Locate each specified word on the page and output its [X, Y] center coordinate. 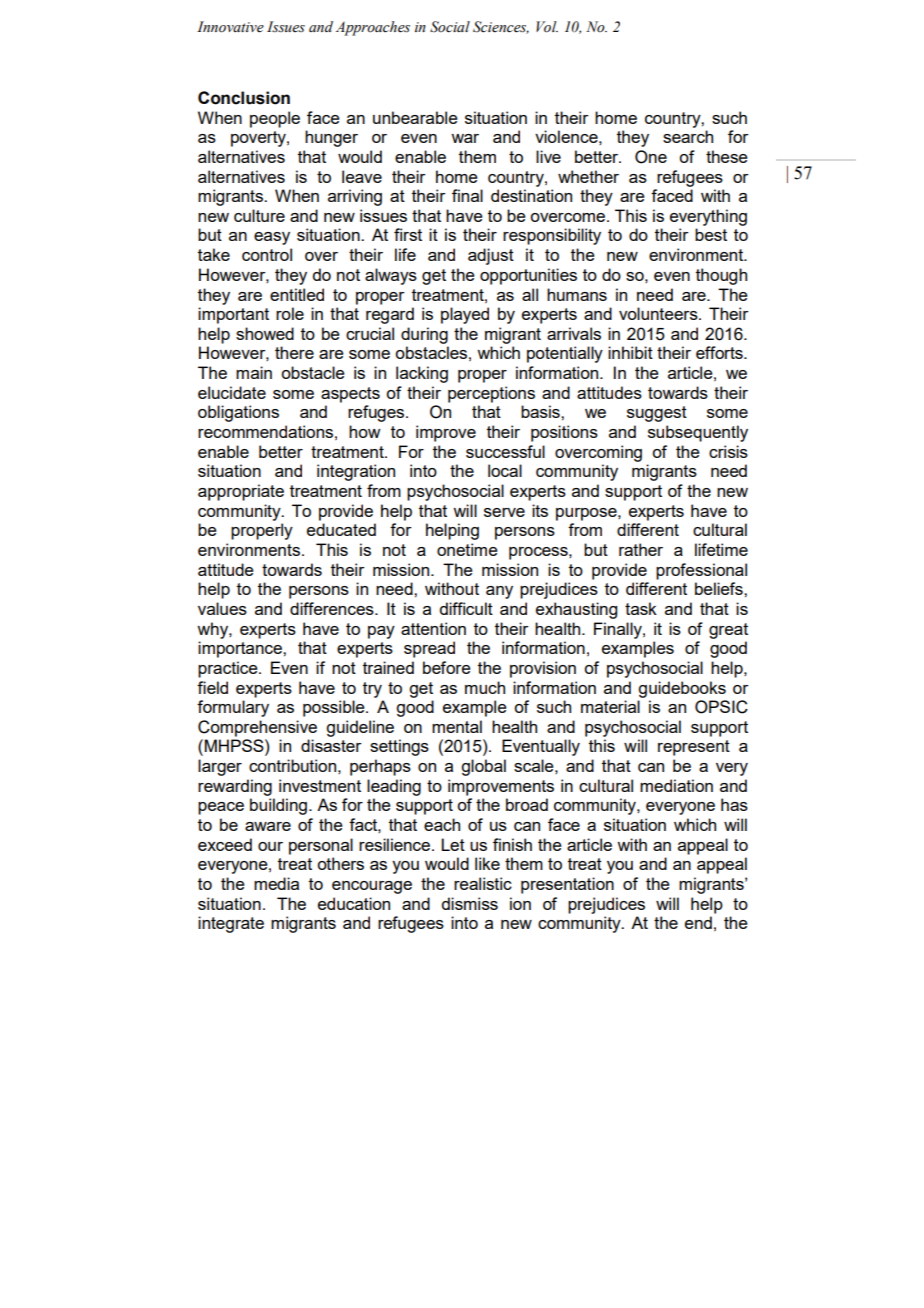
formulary [233, 708]
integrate [231, 924]
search [688, 136]
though [721, 276]
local [505, 470]
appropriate [241, 492]
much [485, 687]
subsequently [698, 433]
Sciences [501, 27]
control [267, 254]
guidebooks [682, 689]
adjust [491, 256]
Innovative [230, 27]
